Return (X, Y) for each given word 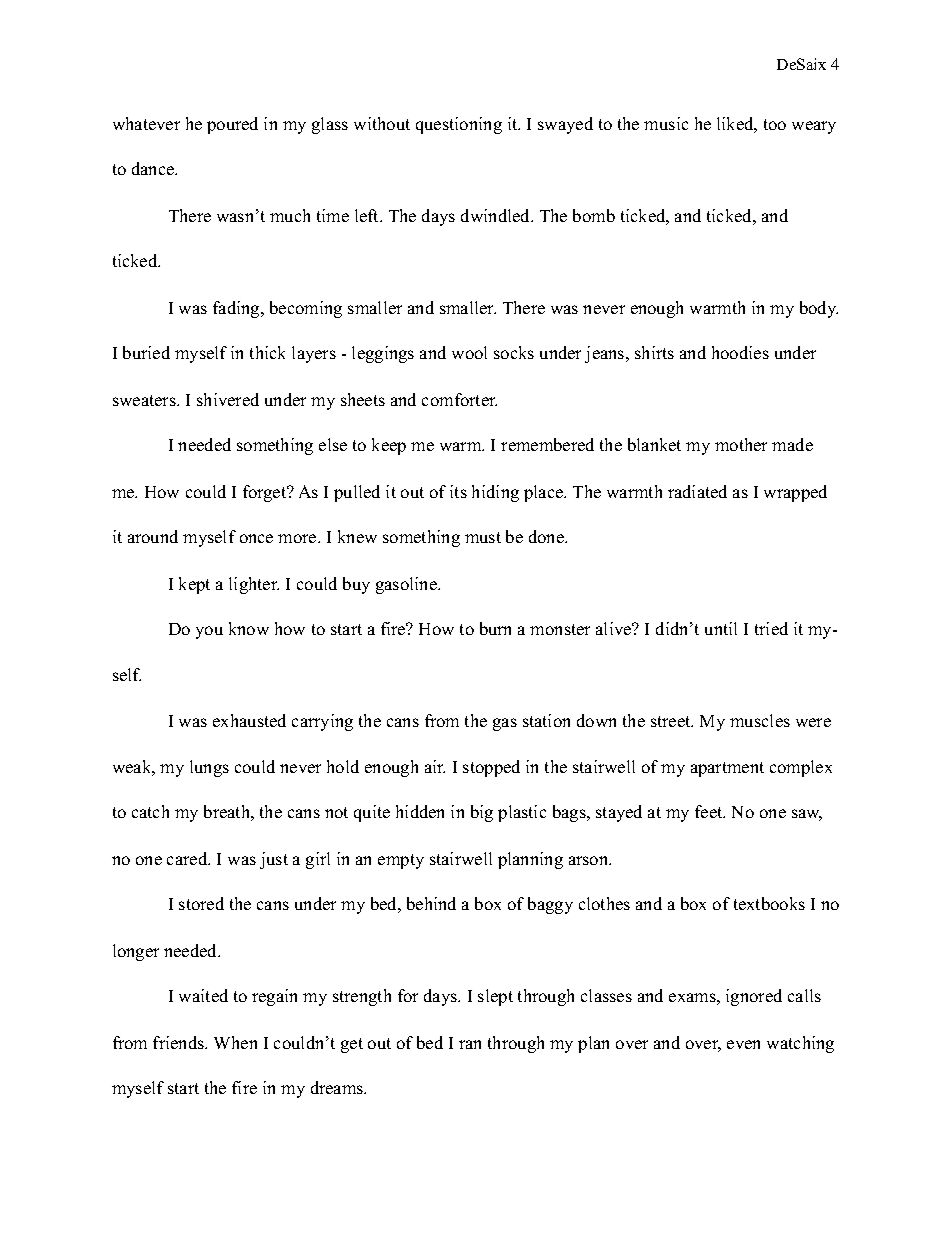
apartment (727, 769)
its (458, 491)
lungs (209, 768)
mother (741, 444)
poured (232, 125)
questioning (459, 125)
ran (470, 1044)
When (235, 1042)
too (775, 124)
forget (266, 493)
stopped (491, 768)
